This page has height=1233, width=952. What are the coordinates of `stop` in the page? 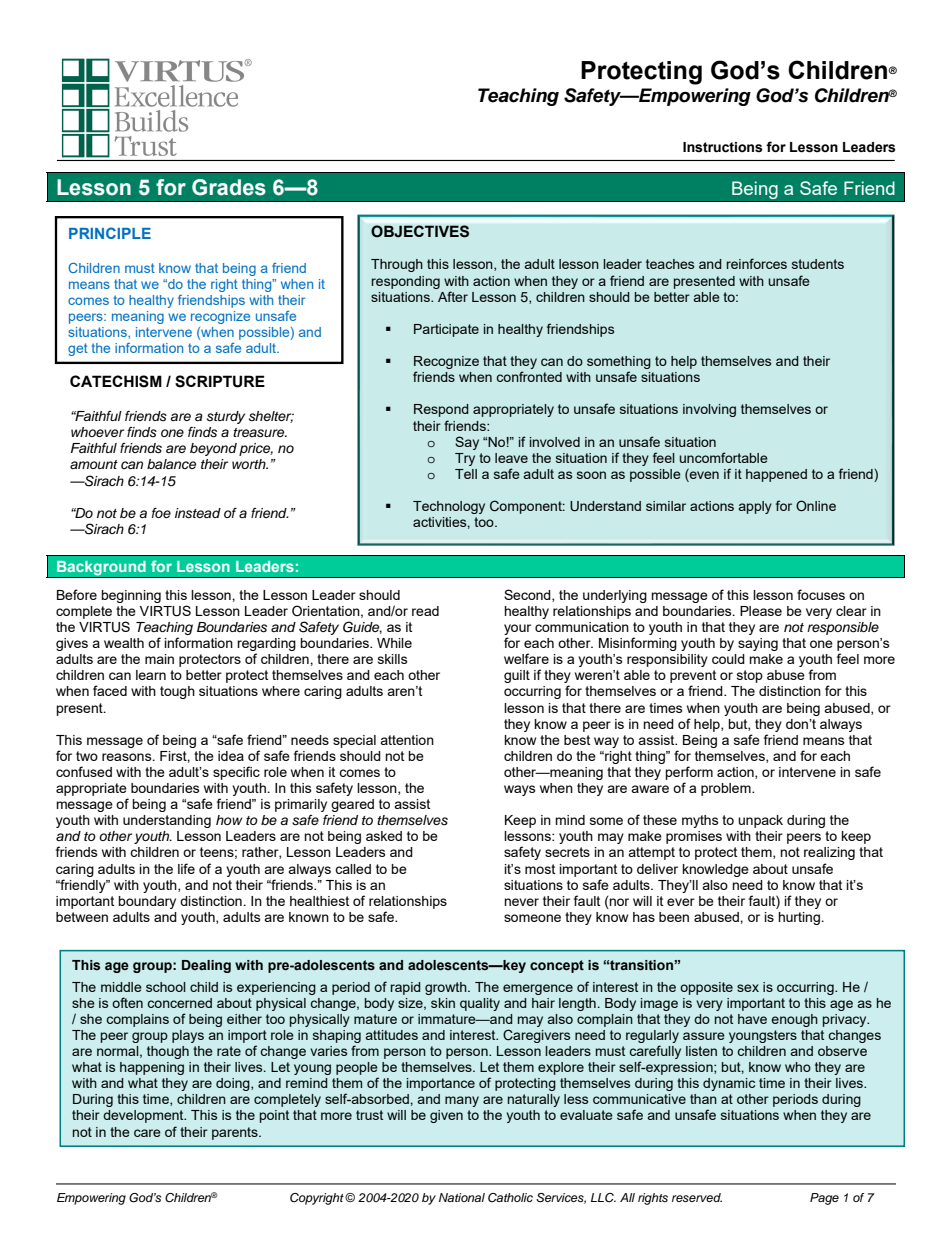 It's located at (750, 676).
